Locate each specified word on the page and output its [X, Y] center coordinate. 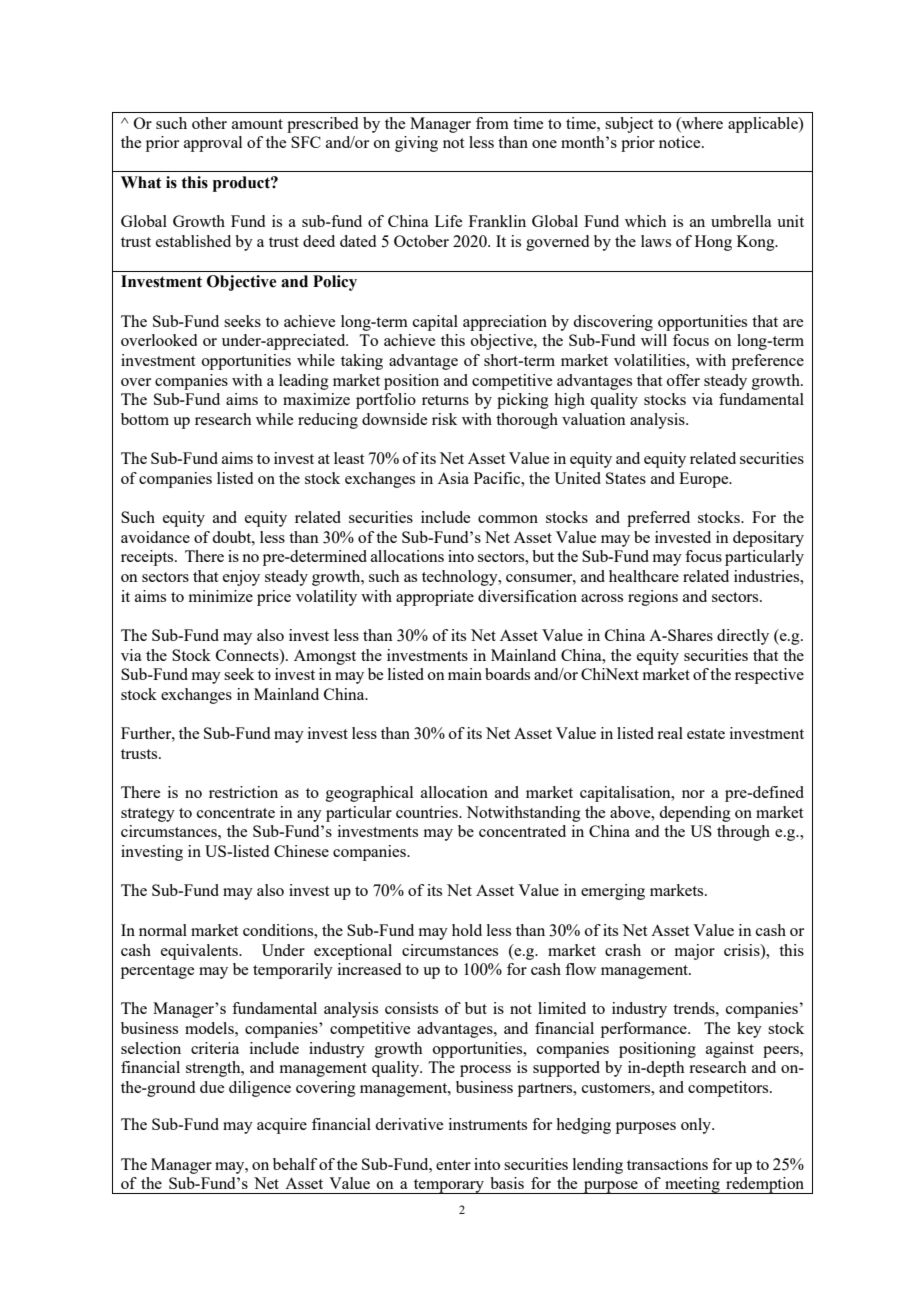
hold [467, 930]
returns [445, 400]
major [695, 952]
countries [428, 812]
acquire [282, 1126]
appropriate [435, 598]
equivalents [200, 952]
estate [706, 734]
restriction [243, 792]
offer [683, 380]
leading [304, 382]
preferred [658, 519]
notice [681, 142]
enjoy [241, 578]
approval [213, 144]
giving [416, 144]
